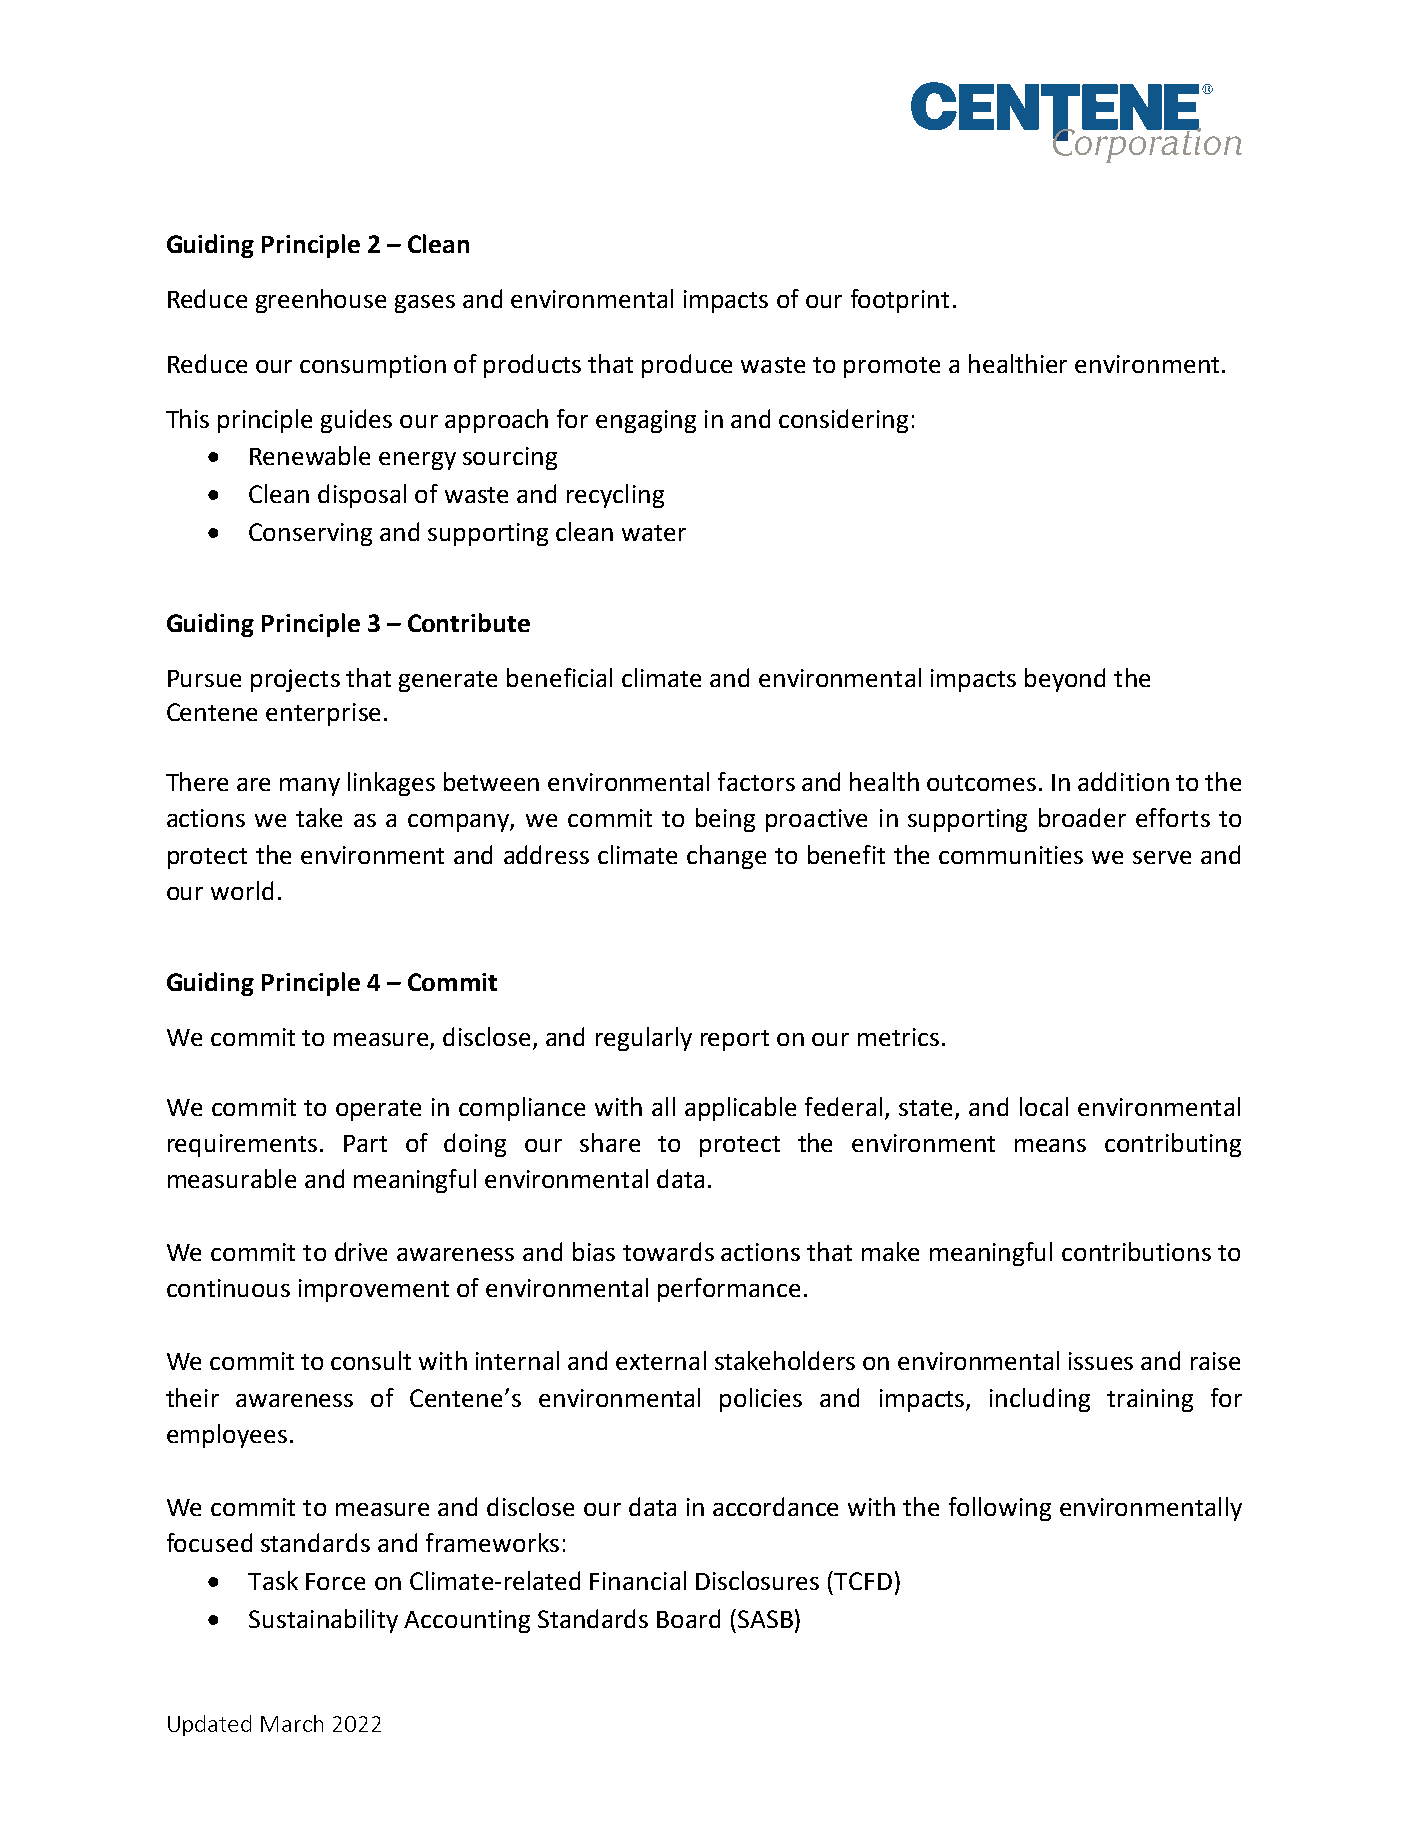  I want to click on footprint, so click(900, 301).
